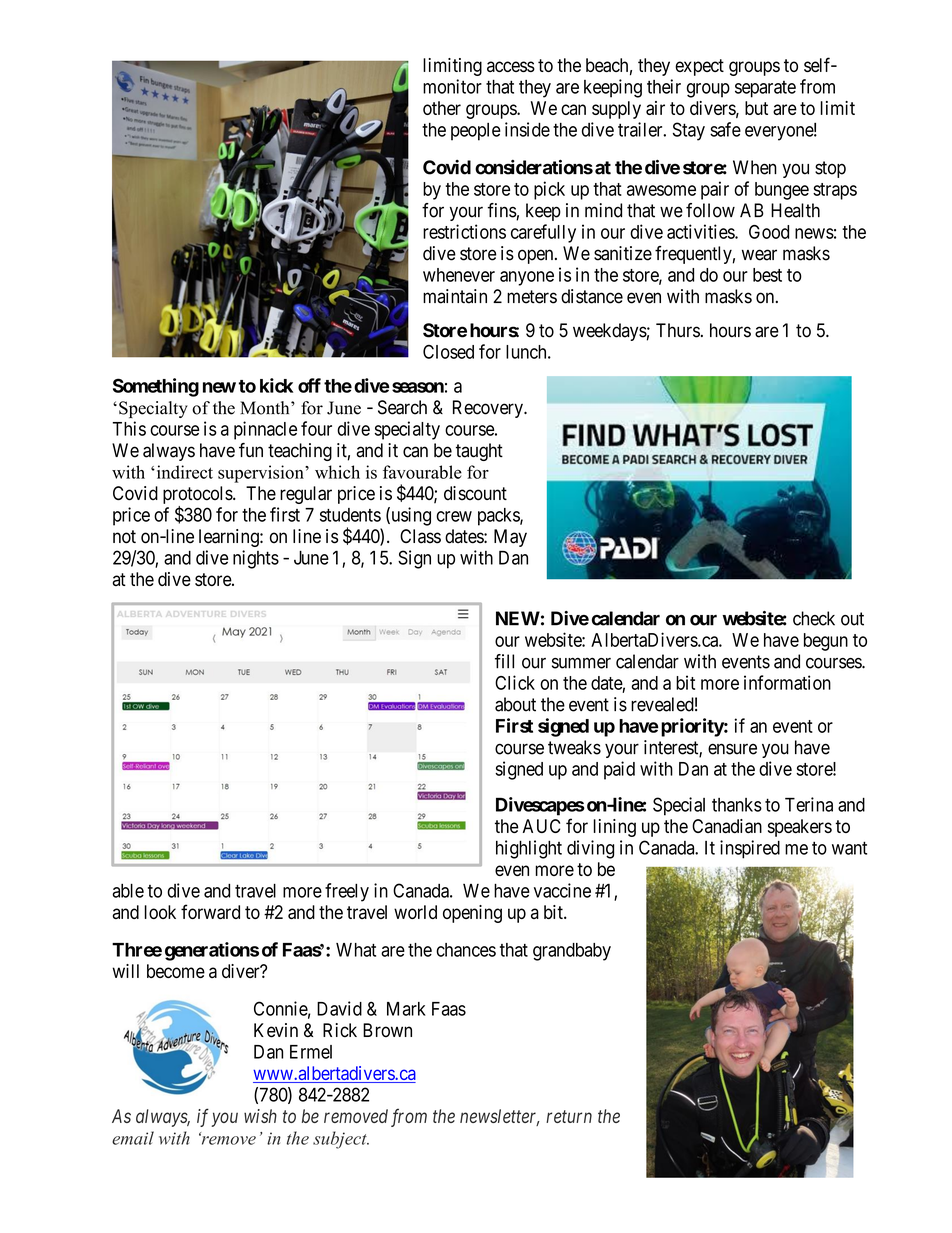  I want to click on wish, so click(260, 1116).
